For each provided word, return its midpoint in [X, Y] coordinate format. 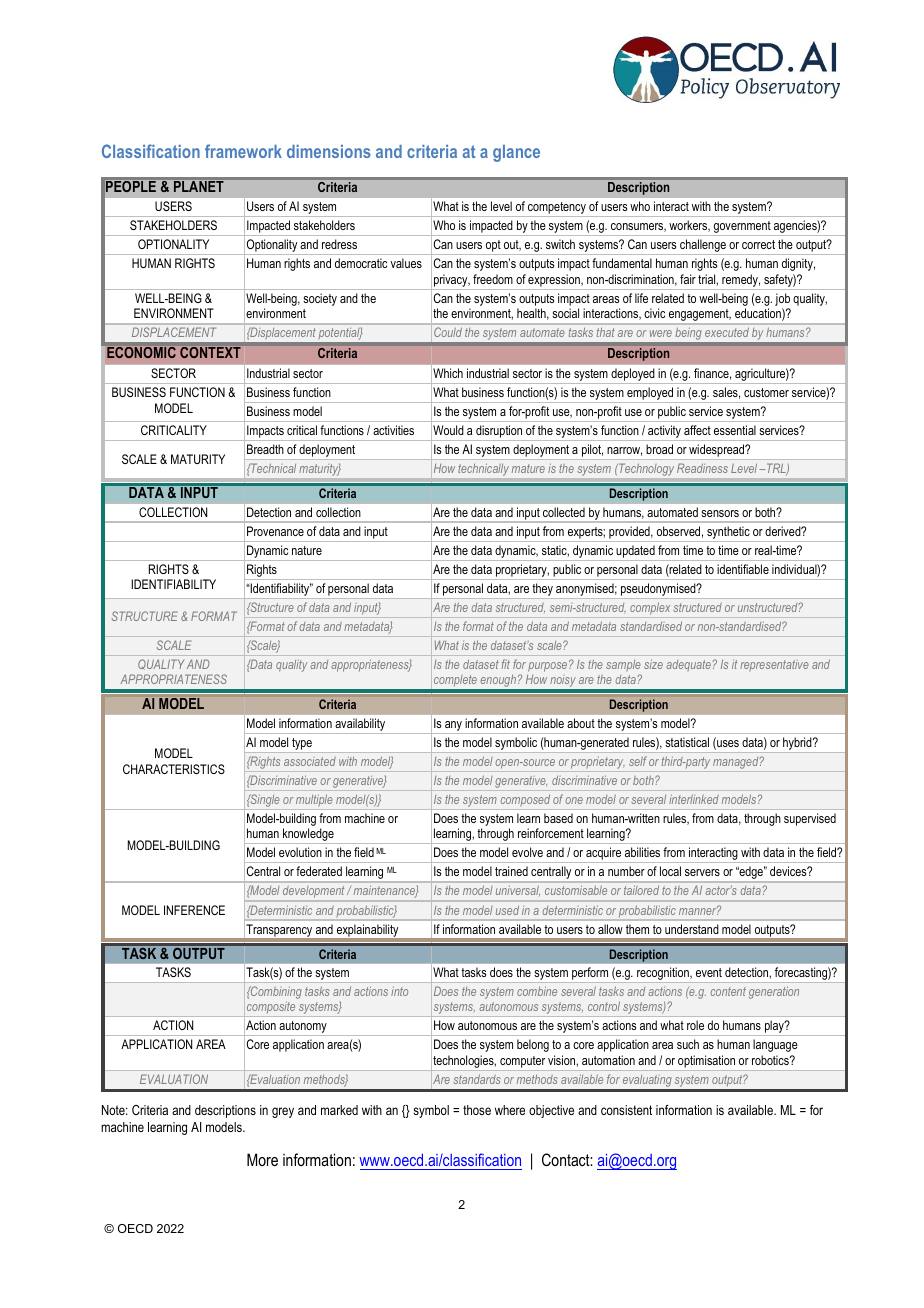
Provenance [275, 531]
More [262, 1159]
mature [528, 468]
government [742, 228]
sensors [720, 513]
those [477, 1110]
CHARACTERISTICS [174, 769]
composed [525, 800]
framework [243, 151]
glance [516, 153]
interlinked [694, 799]
